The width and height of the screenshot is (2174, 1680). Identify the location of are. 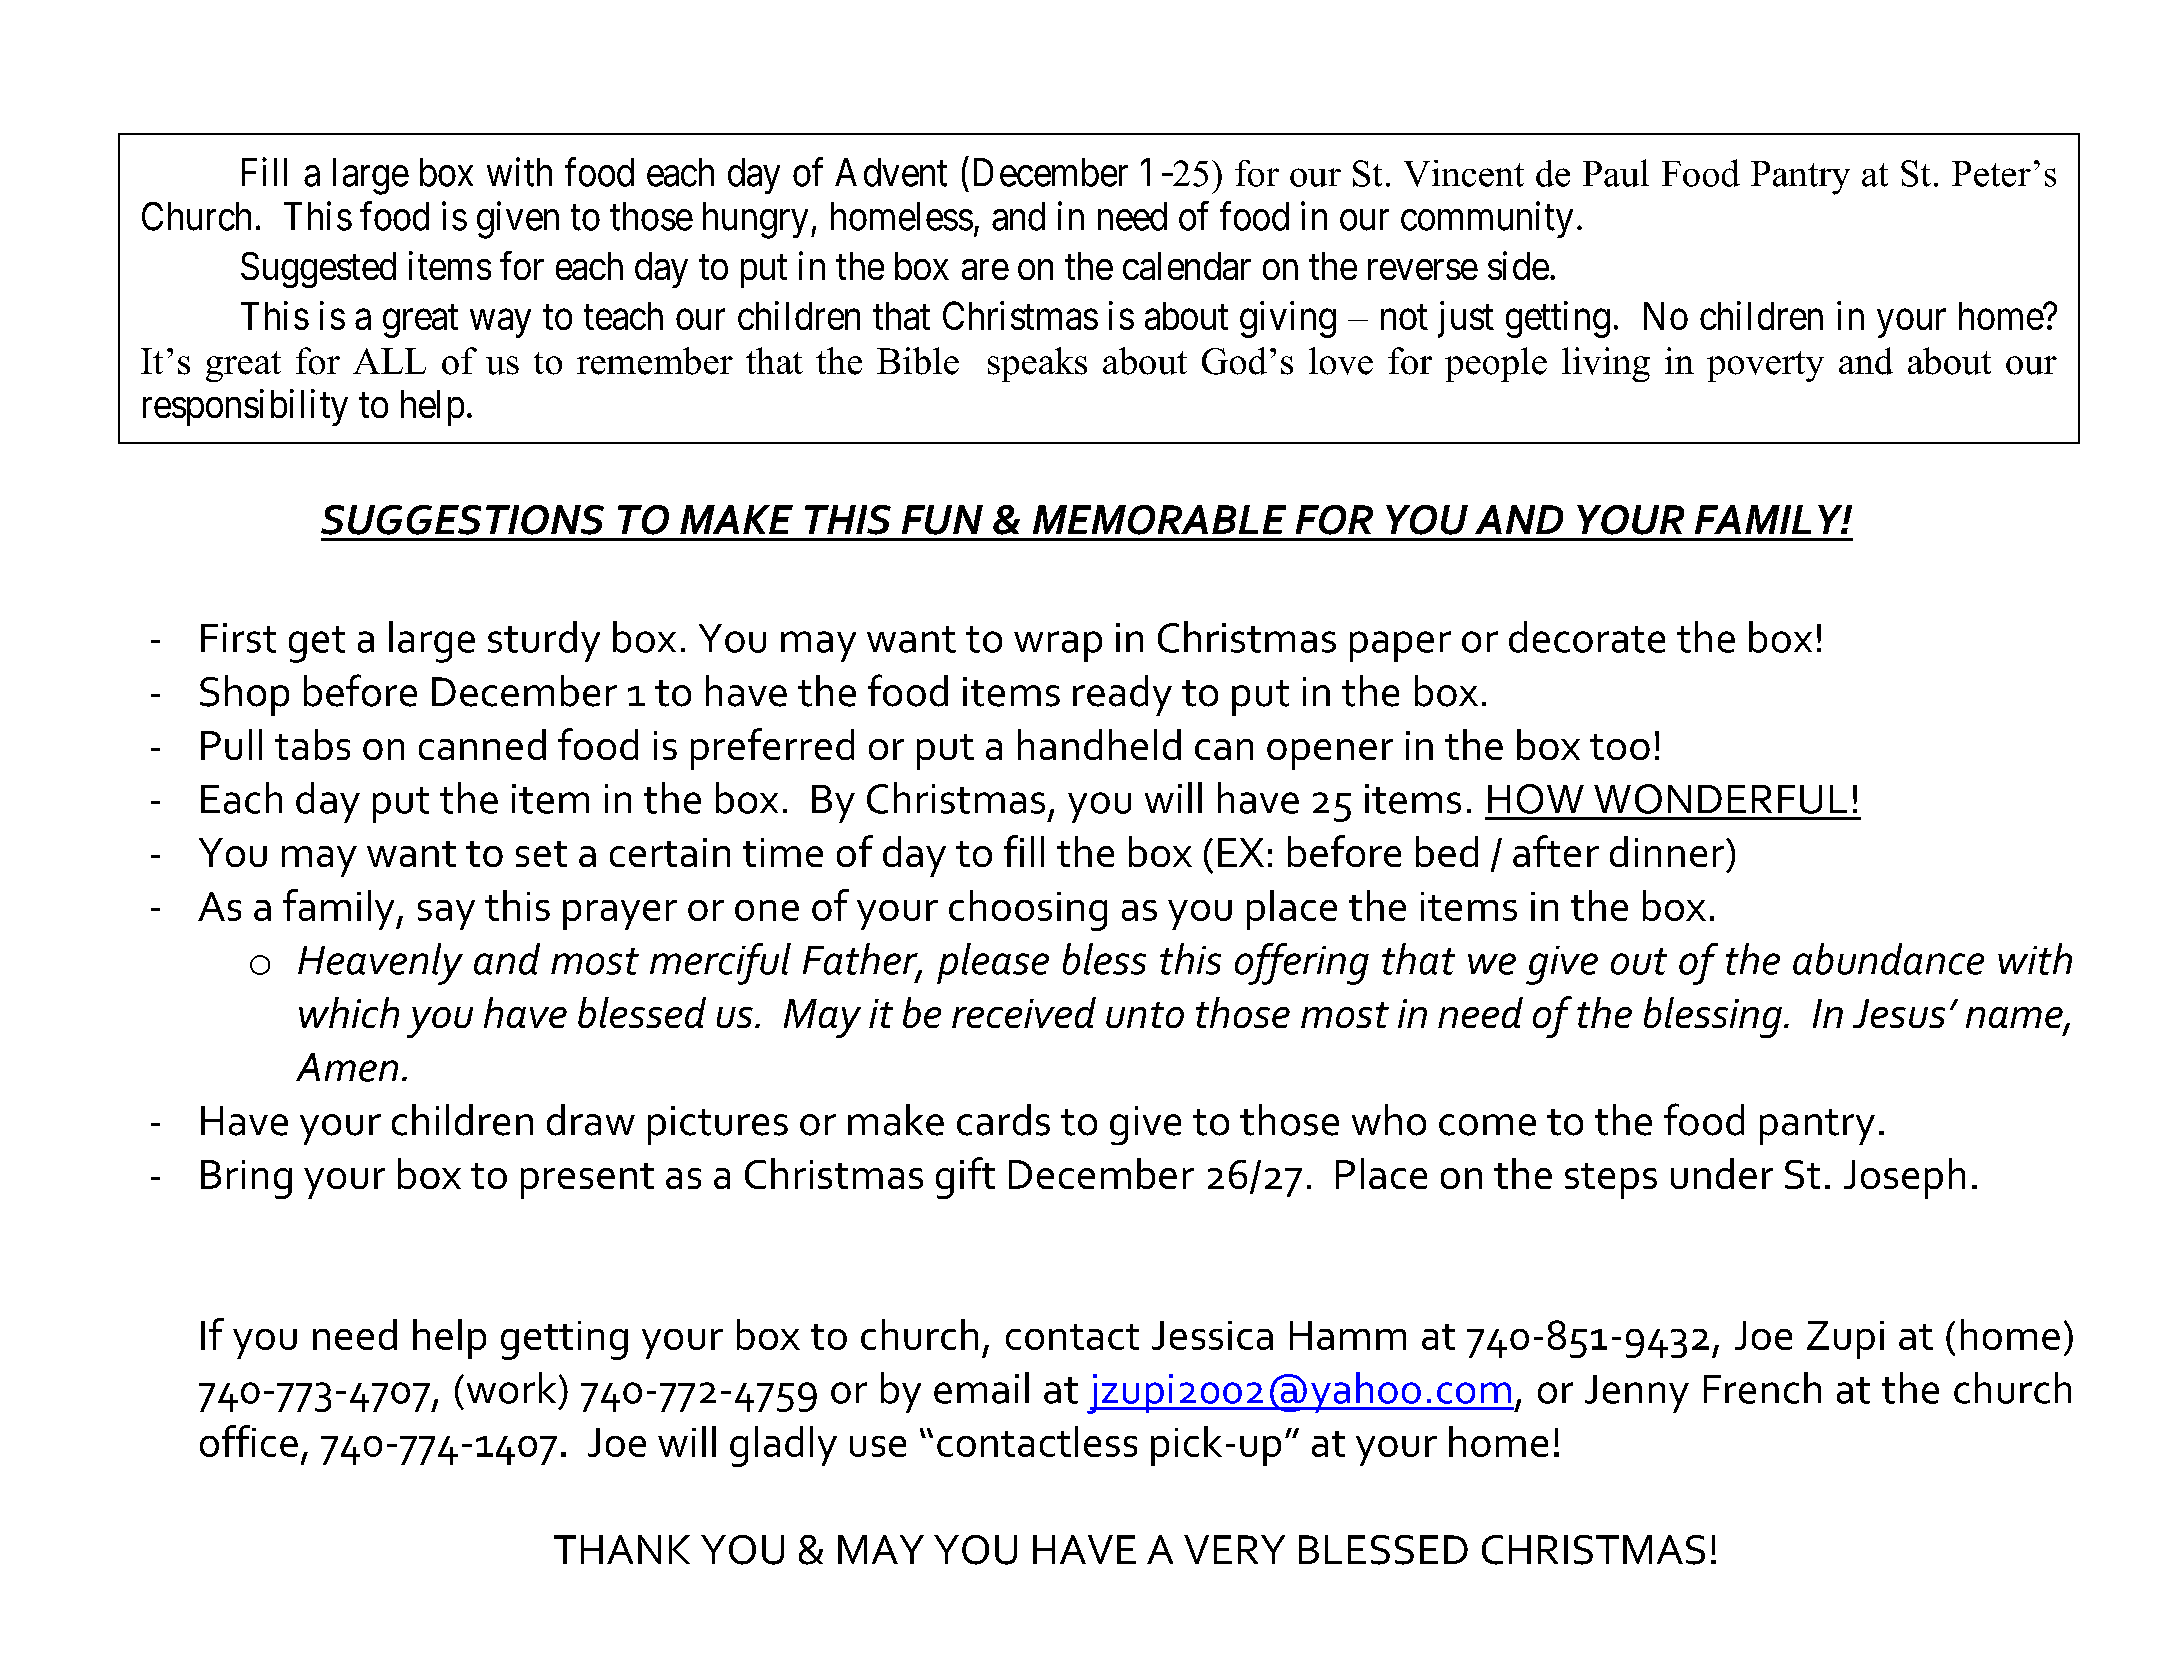
(985, 270).
